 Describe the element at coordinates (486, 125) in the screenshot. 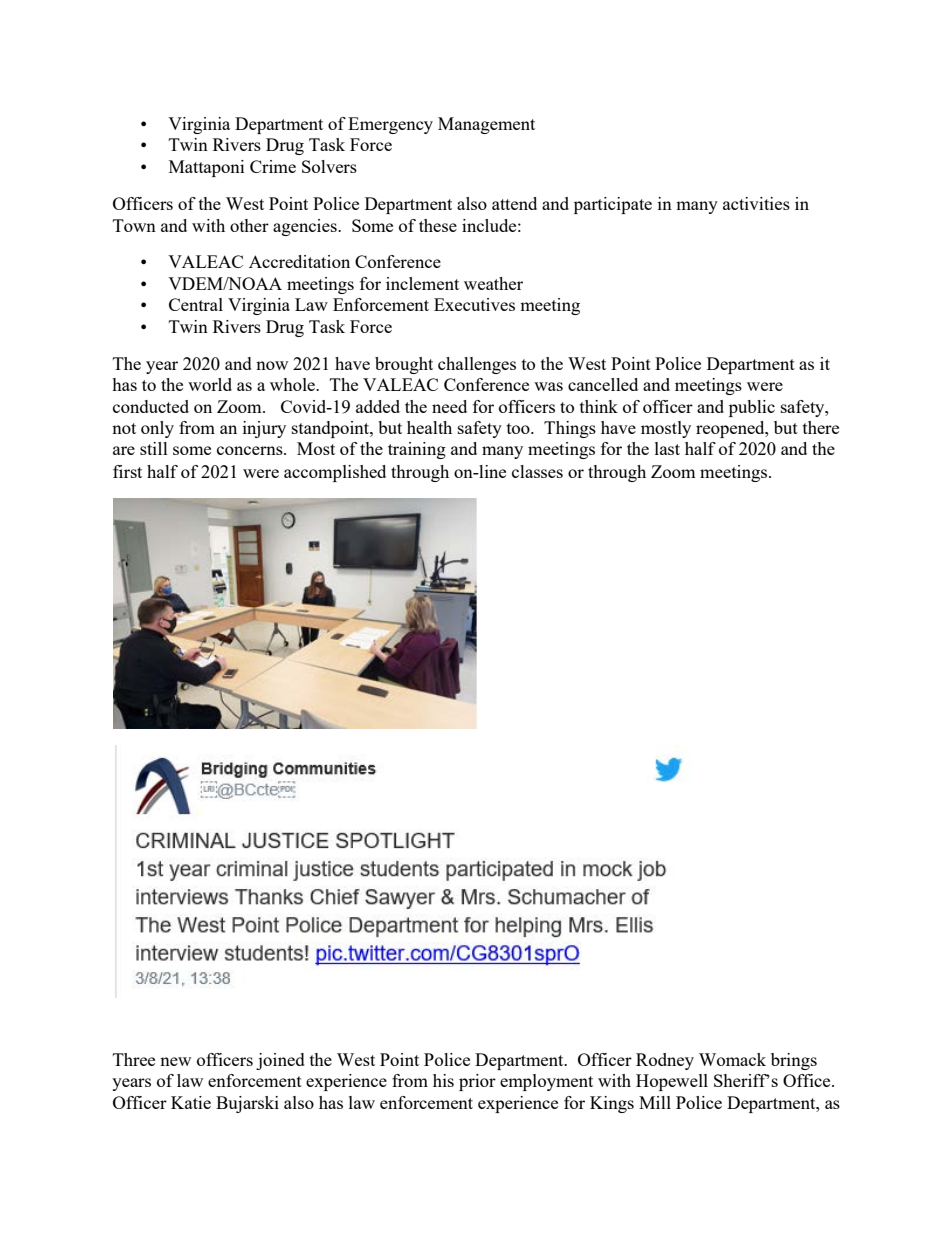

I see `Management` at that location.
